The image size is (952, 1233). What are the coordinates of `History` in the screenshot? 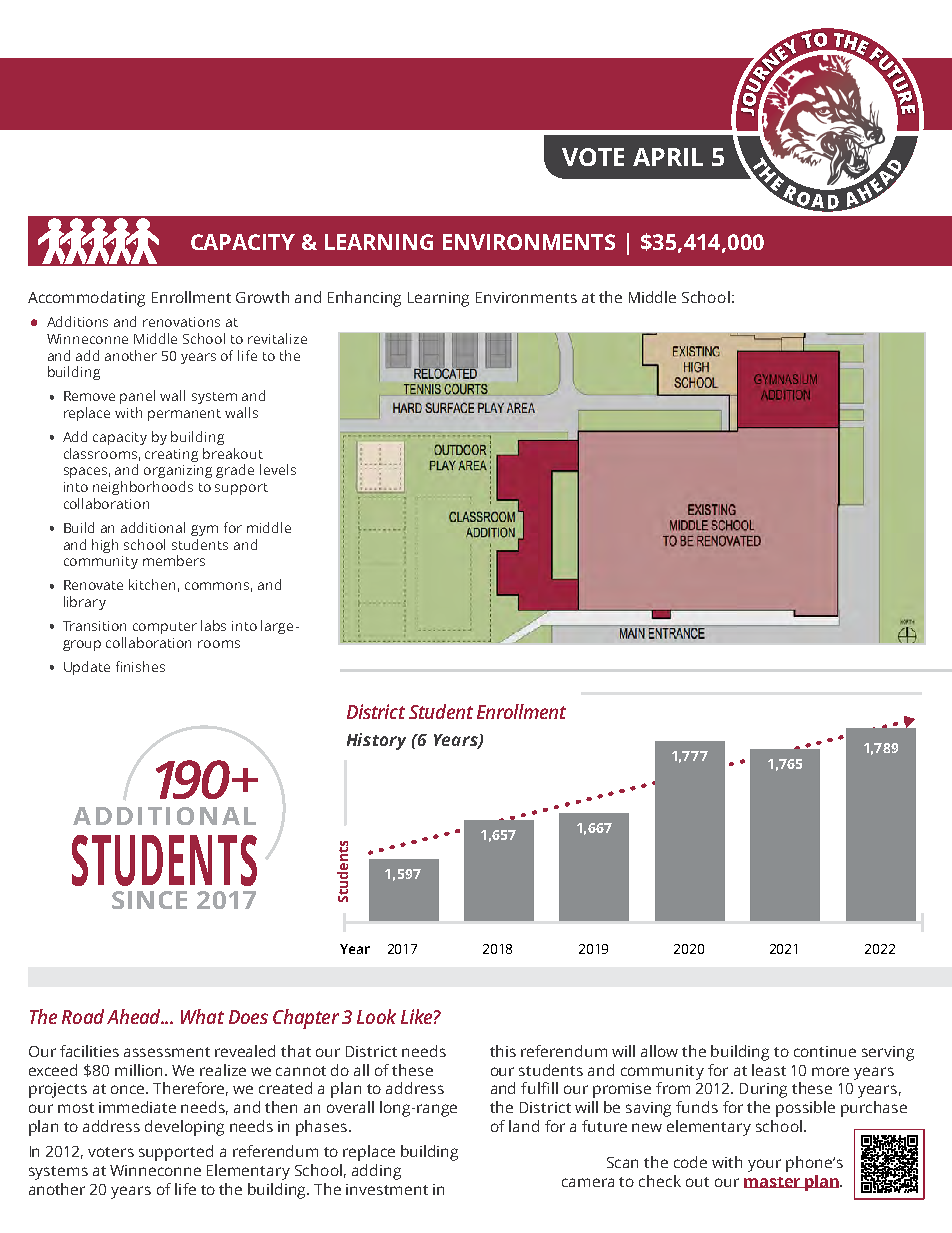 It's located at (376, 741).
